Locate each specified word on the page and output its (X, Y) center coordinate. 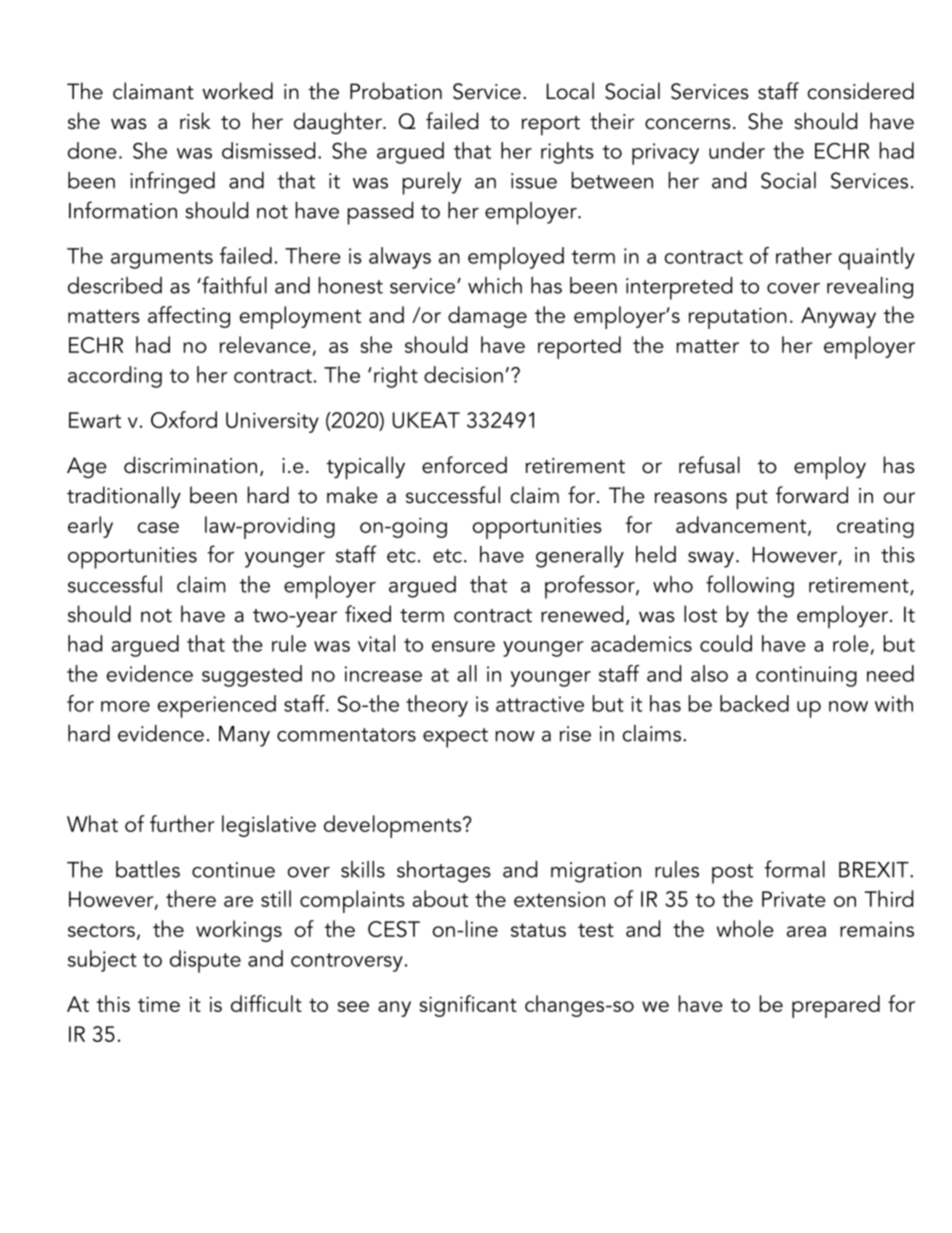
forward (812, 495)
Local (570, 91)
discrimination (190, 465)
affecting (189, 317)
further (182, 823)
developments (392, 826)
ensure (463, 646)
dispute (205, 961)
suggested (252, 676)
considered (861, 91)
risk (195, 121)
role (851, 643)
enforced (464, 465)
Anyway (838, 317)
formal (795, 869)
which (495, 285)
